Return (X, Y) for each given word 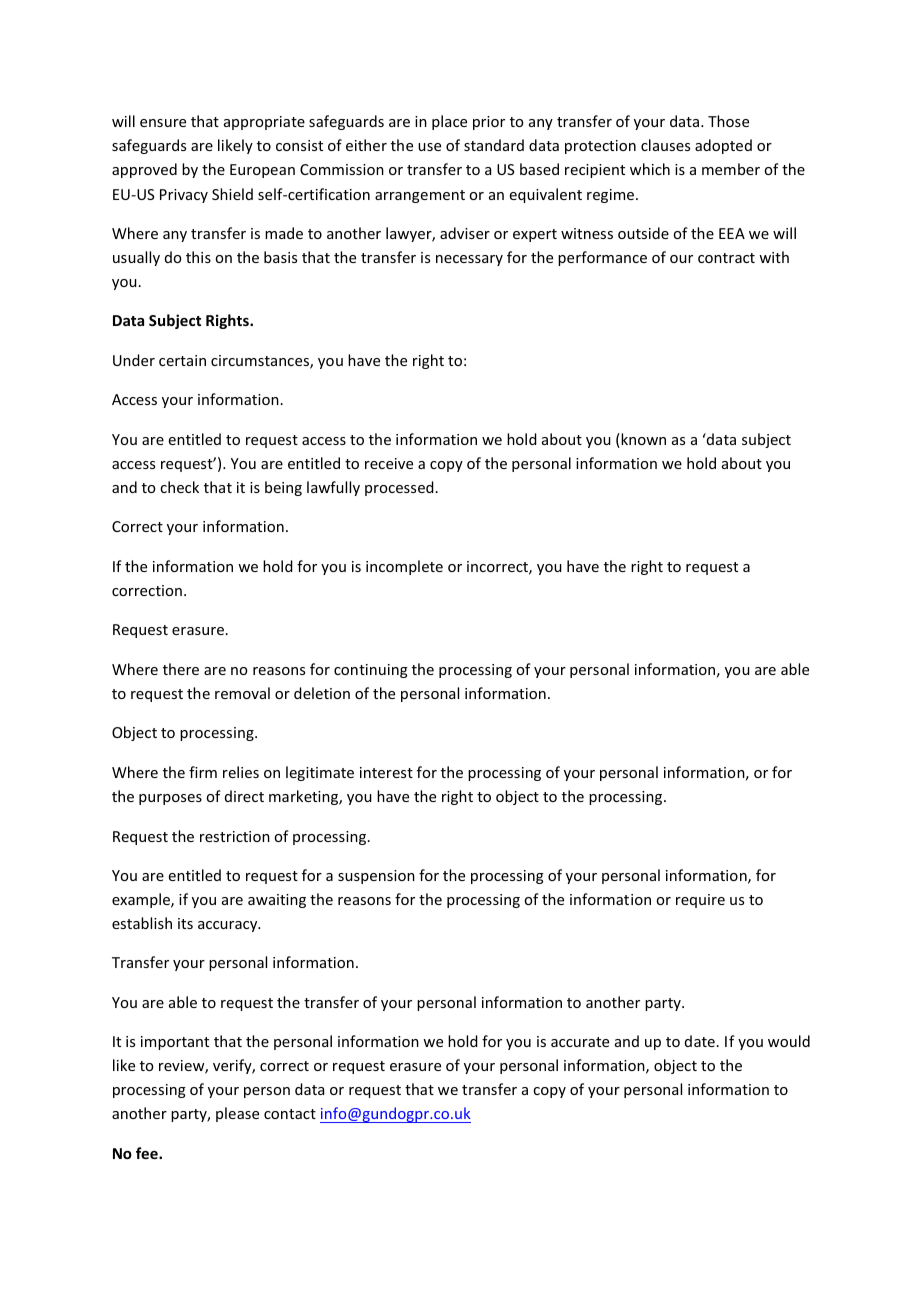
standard (494, 145)
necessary (469, 260)
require (700, 901)
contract (726, 258)
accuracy (229, 926)
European (262, 171)
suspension (376, 877)
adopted (723, 146)
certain (182, 360)
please (237, 1114)
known (642, 440)
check (179, 487)
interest (386, 772)
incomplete (404, 567)
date (700, 1041)
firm (203, 772)
